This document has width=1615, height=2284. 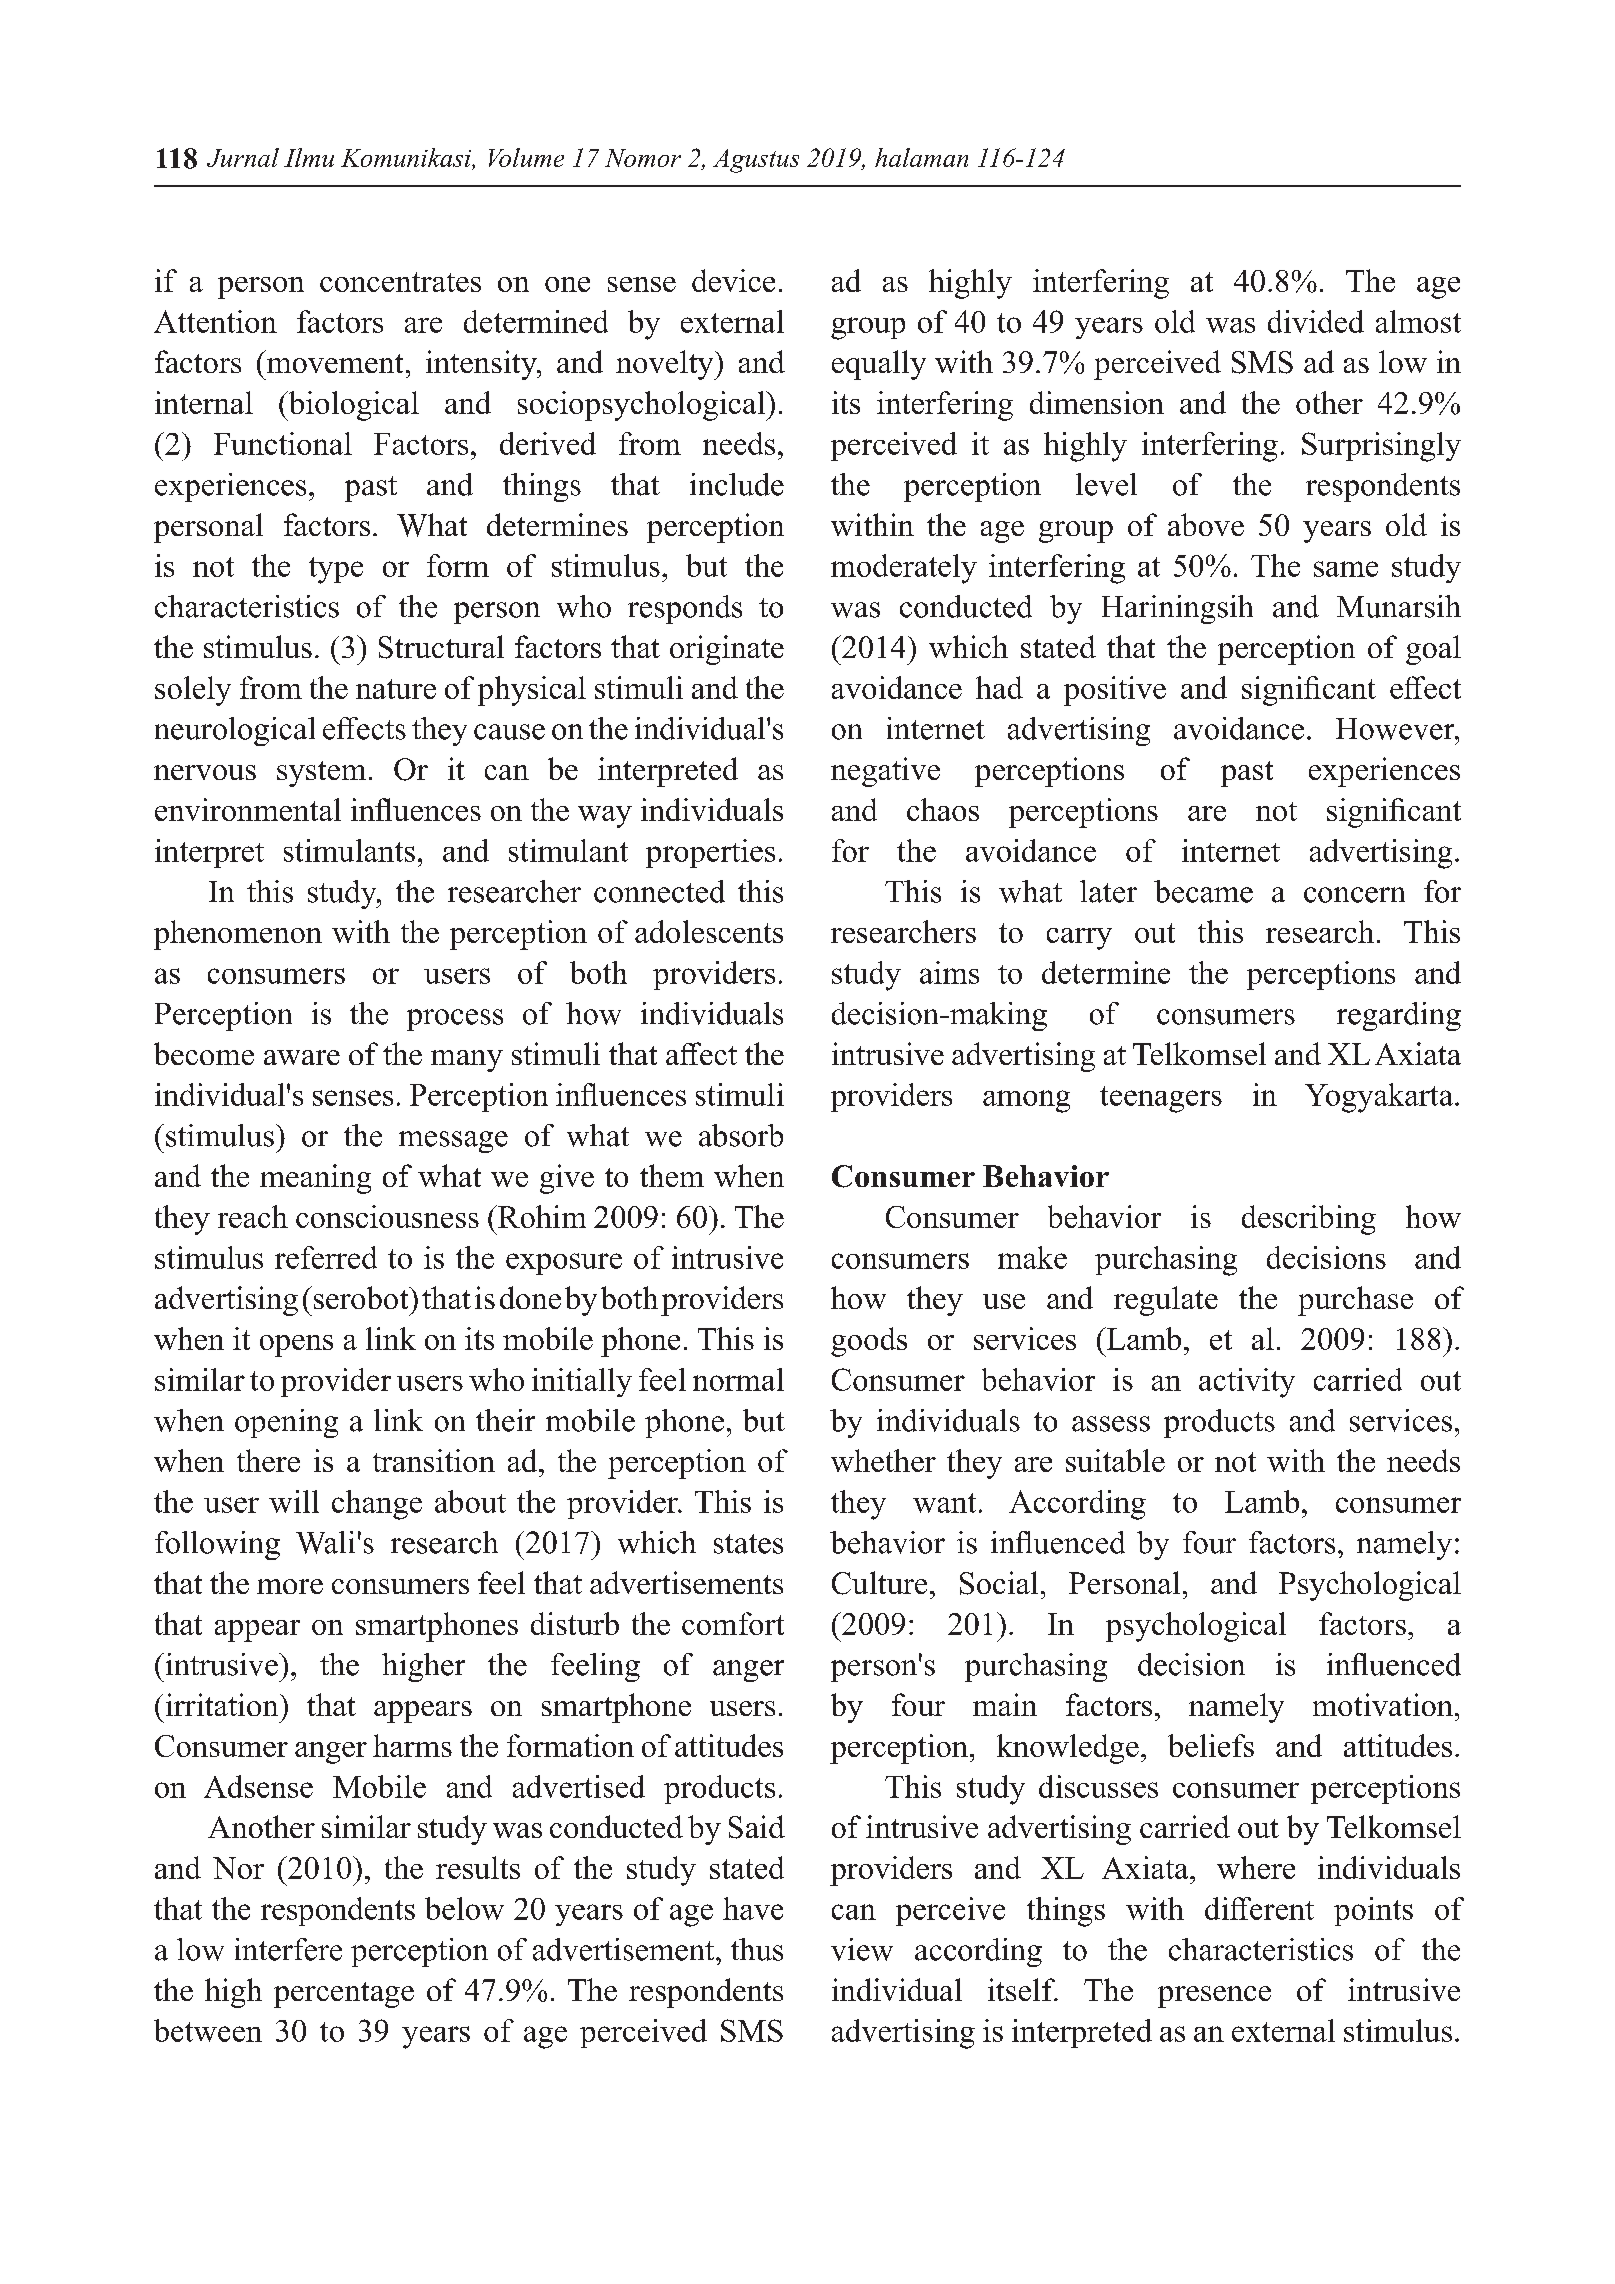 I want to click on states, so click(x=748, y=1544).
